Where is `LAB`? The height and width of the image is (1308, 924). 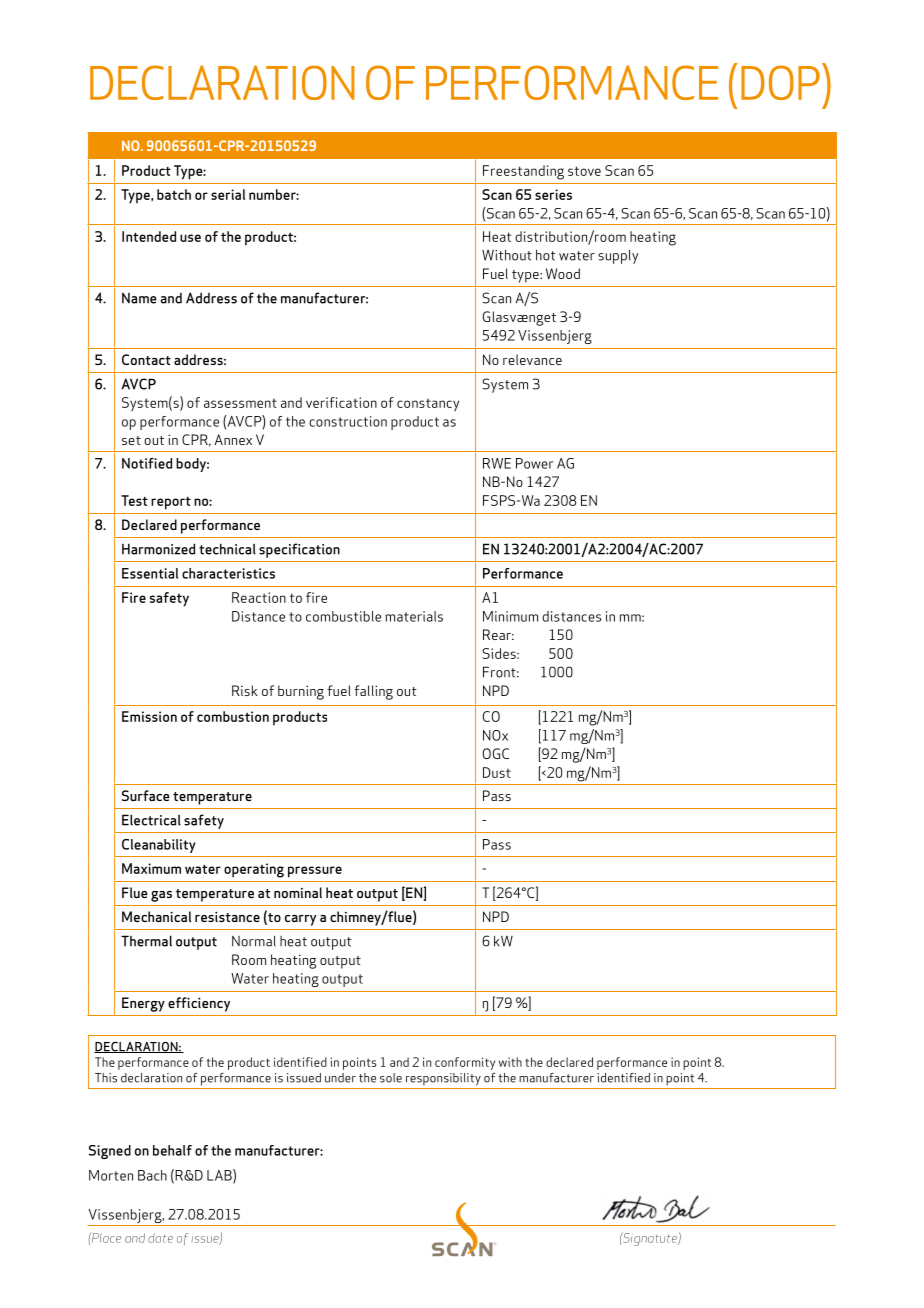
LAB is located at coordinates (220, 1176).
